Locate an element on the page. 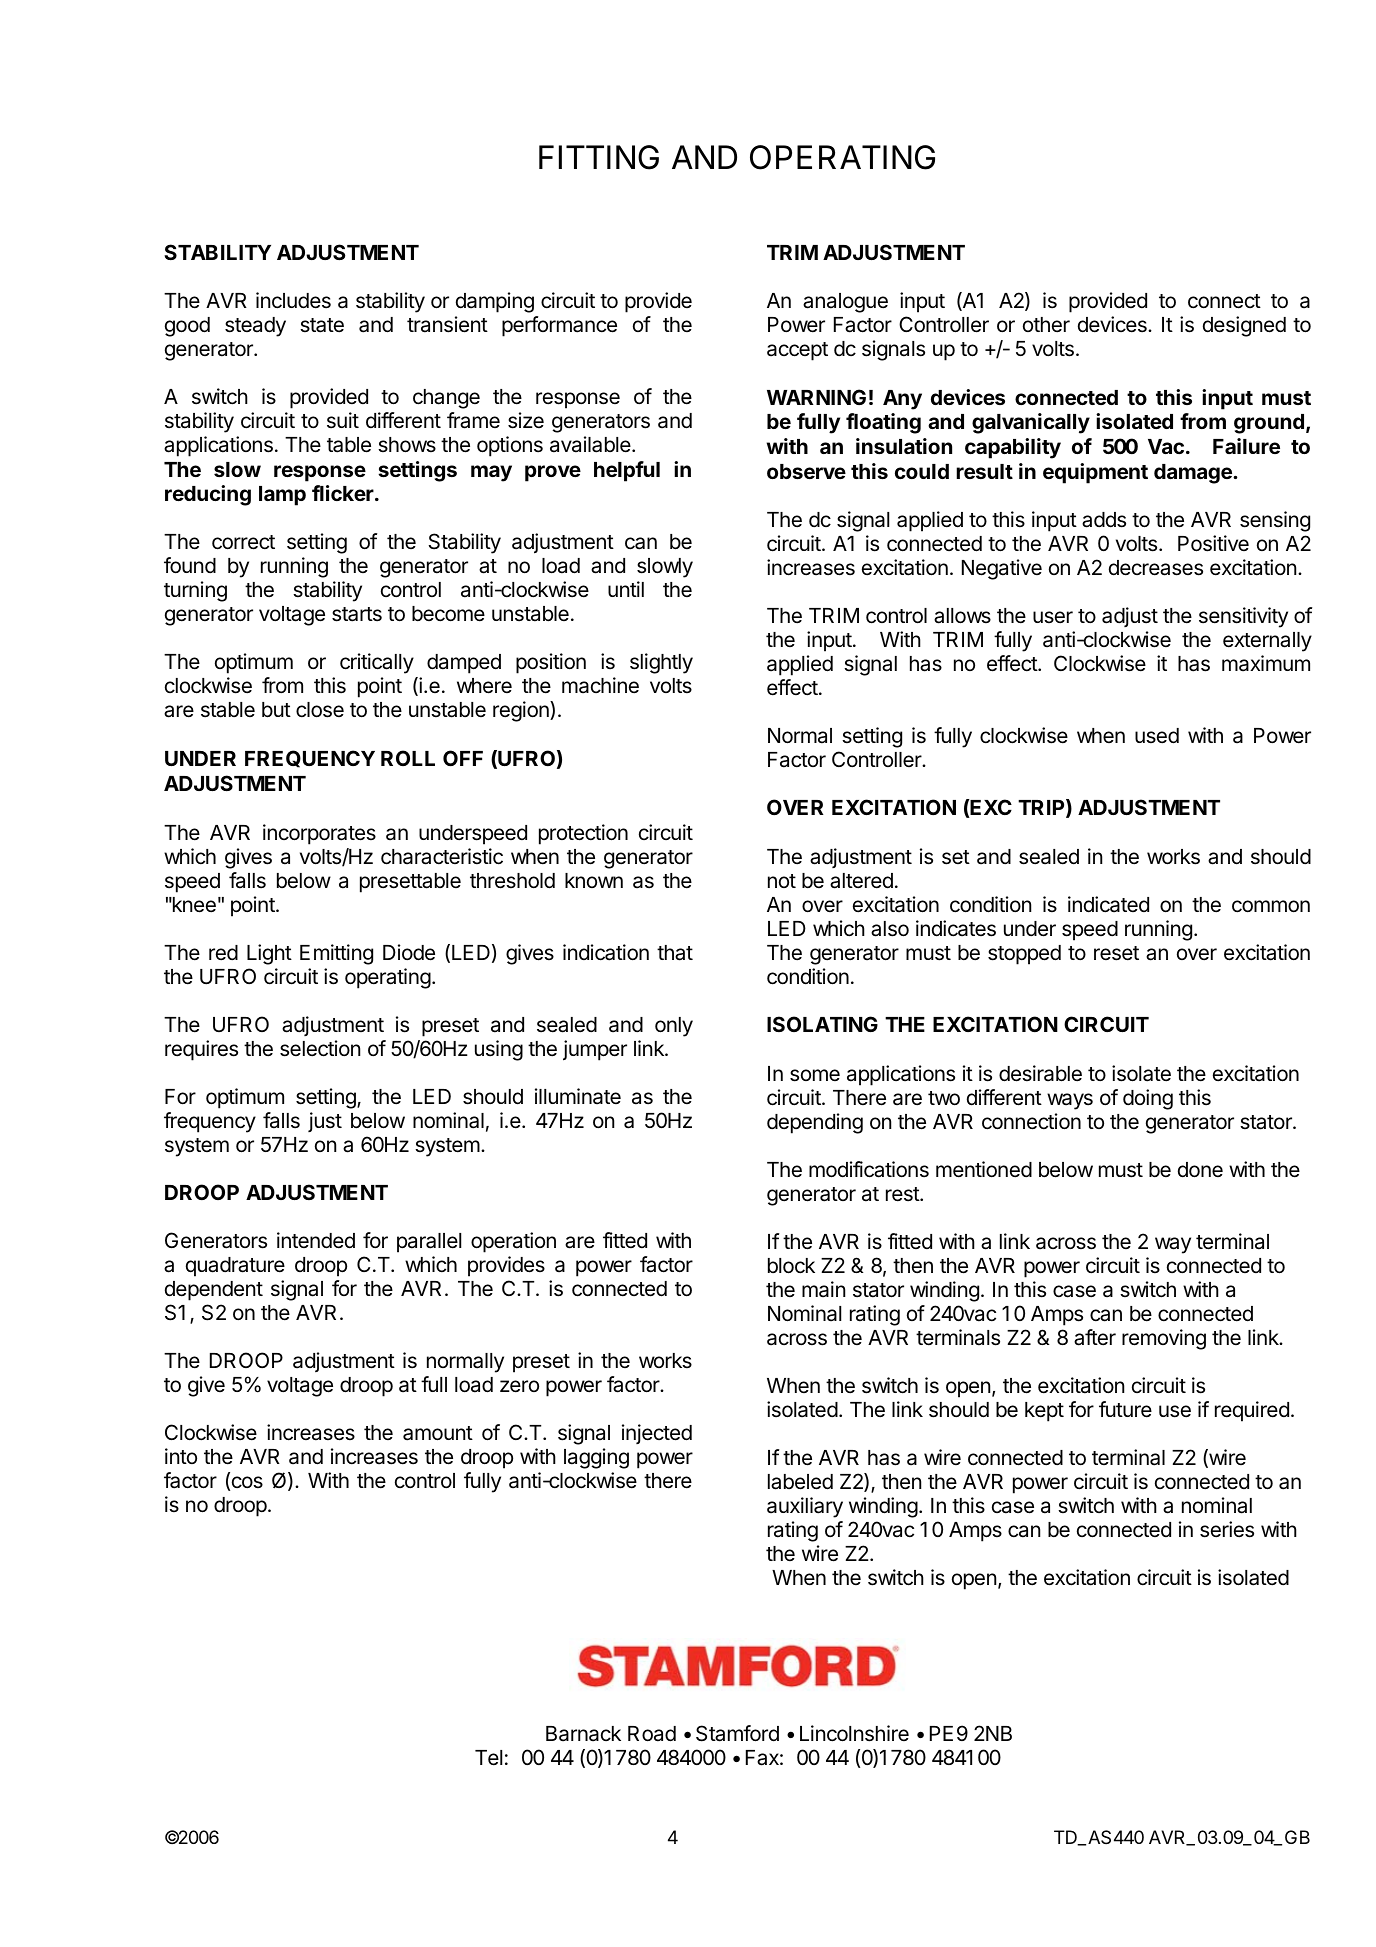  until is located at coordinates (626, 589).
